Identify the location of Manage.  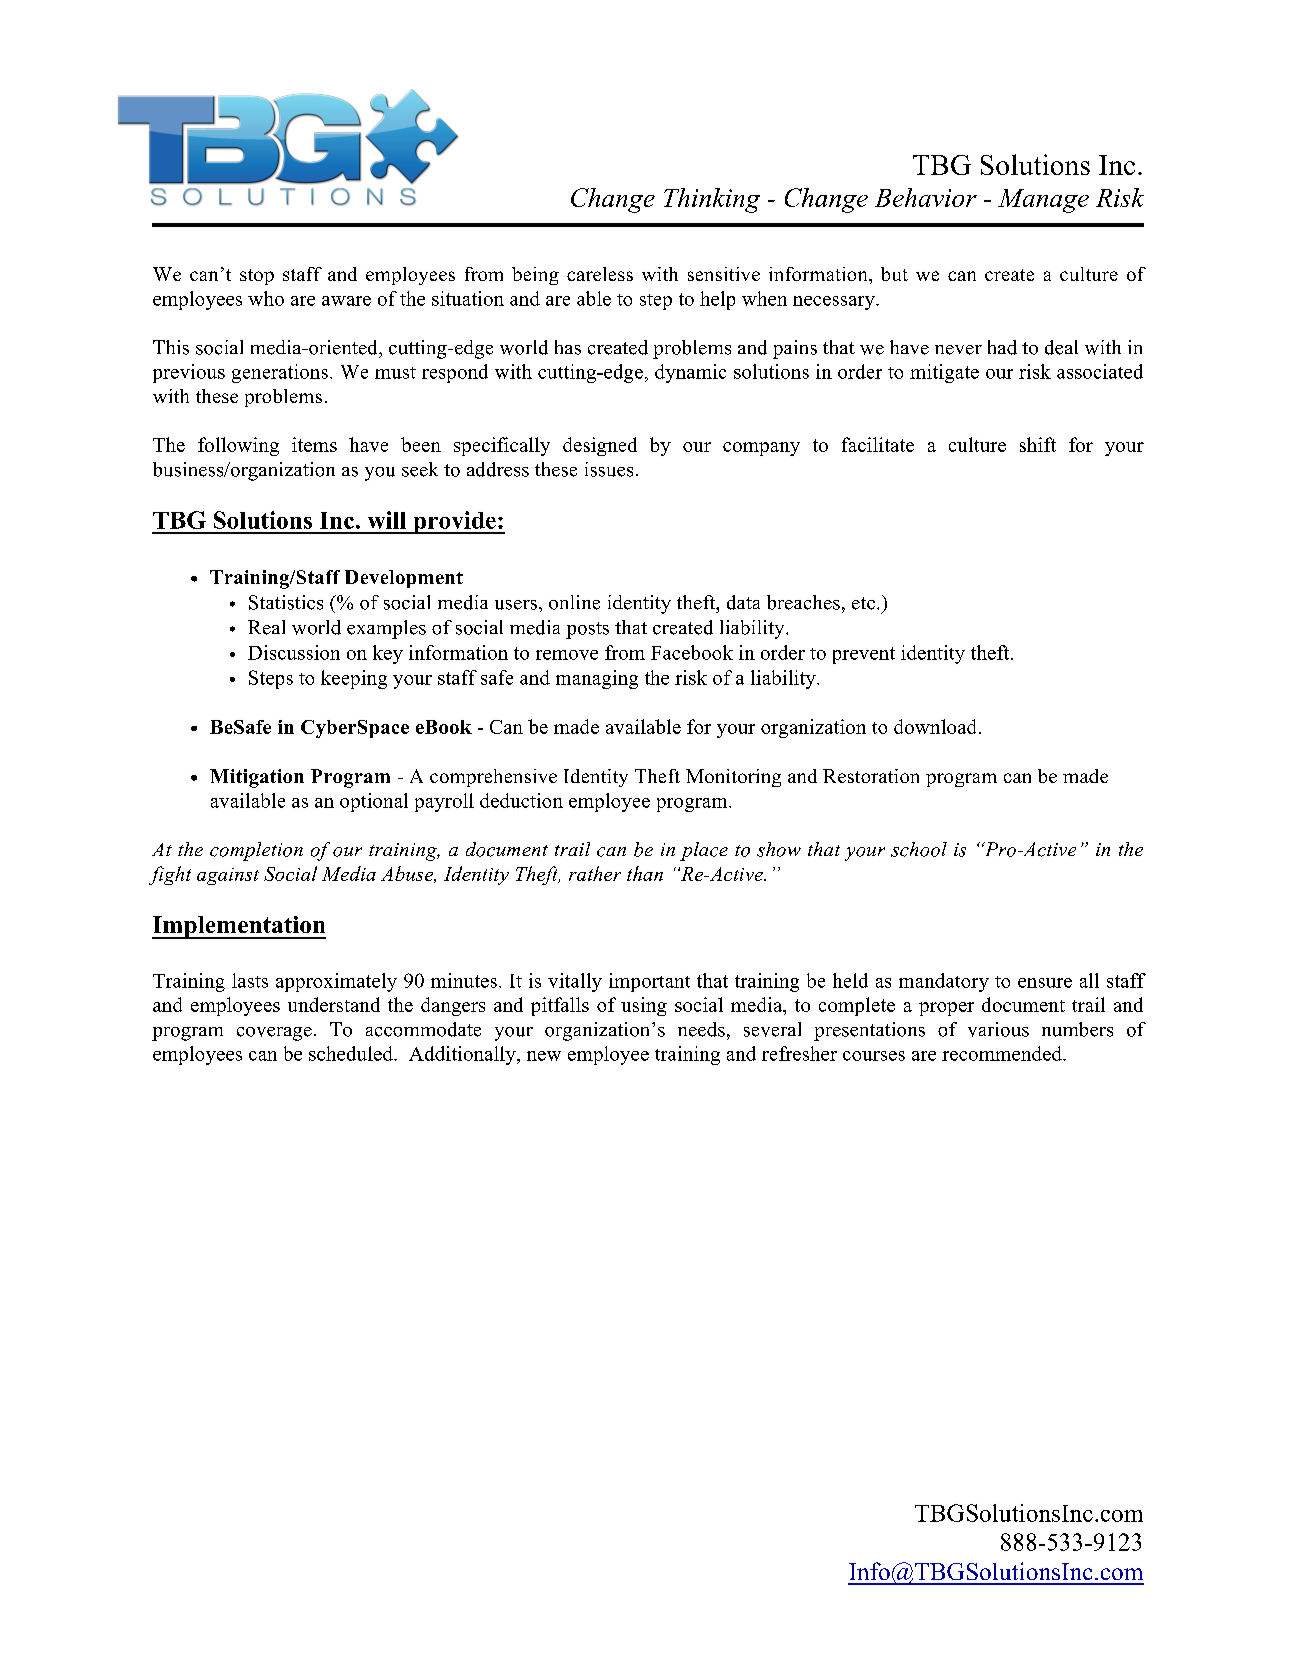
(1043, 201).
